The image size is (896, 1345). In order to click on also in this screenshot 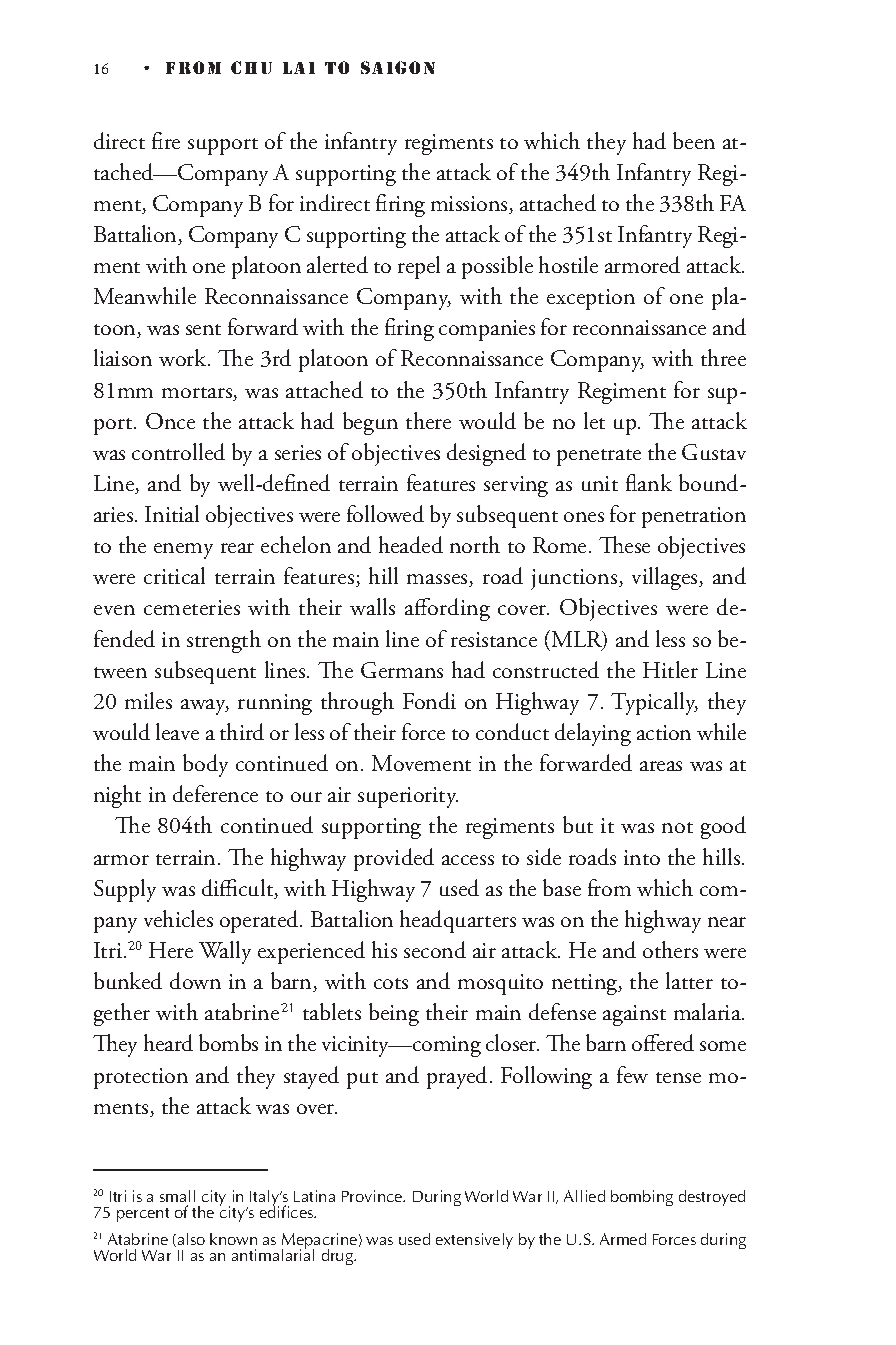, I will do `click(191, 1239)`.
